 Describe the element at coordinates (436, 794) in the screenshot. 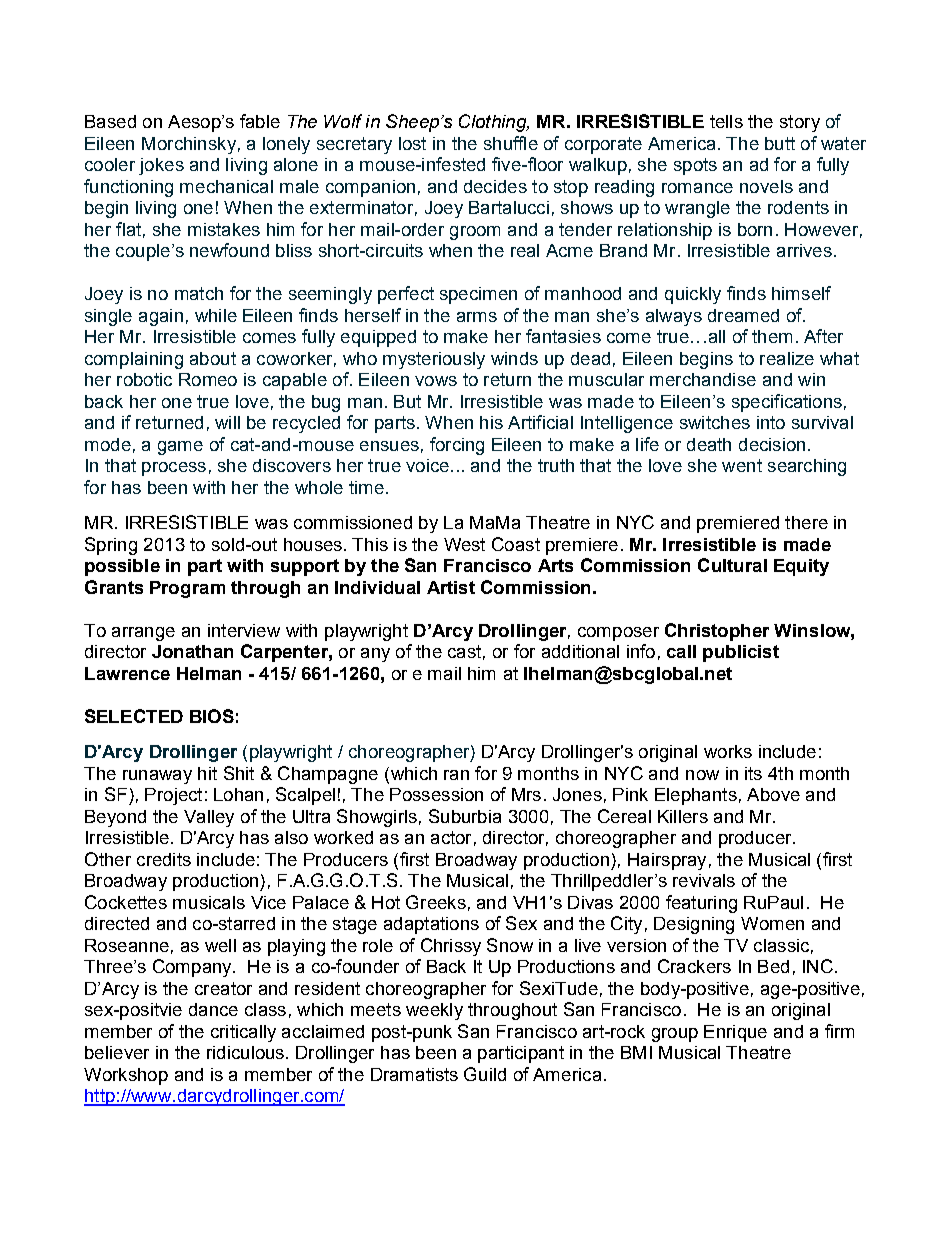

I see `Possession` at that location.
